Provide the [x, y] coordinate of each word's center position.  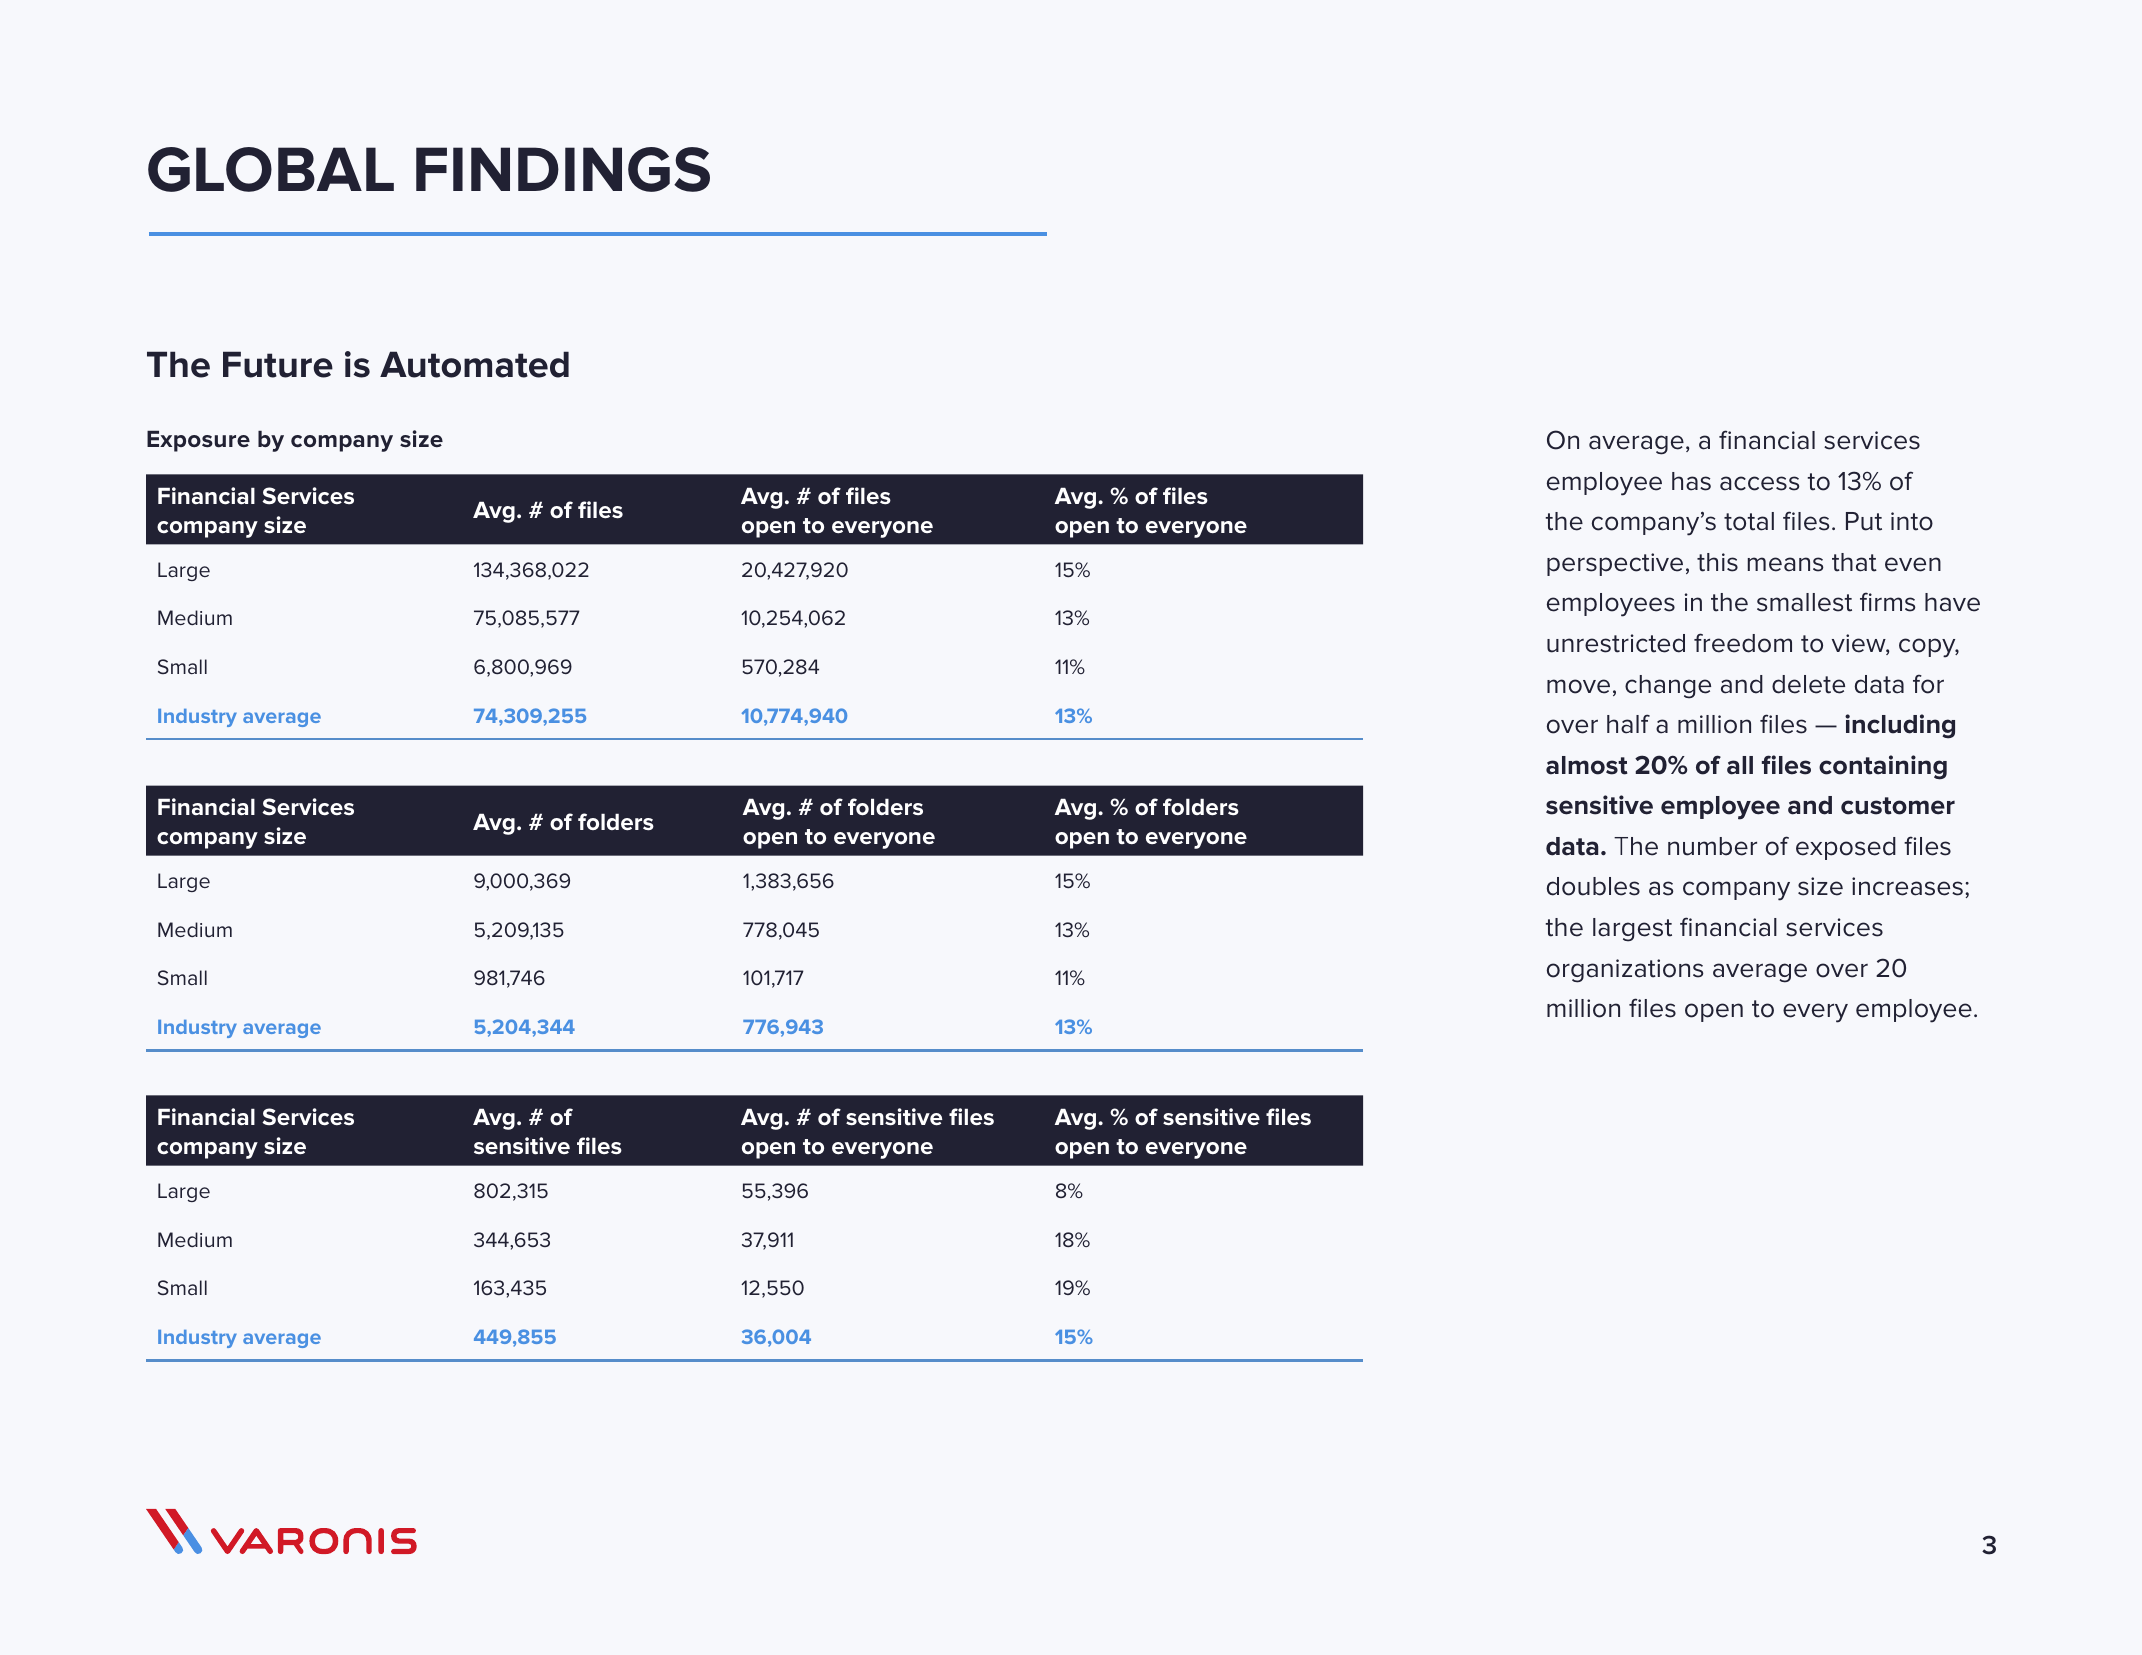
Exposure [198, 441]
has [1691, 481]
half [1628, 724]
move [1578, 686]
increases [1907, 886]
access [1760, 483]
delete [1808, 684]
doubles [1593, 886]
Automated [474, 364]
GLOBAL [271, 169]
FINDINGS [563, 169]
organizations [1625, 971]
